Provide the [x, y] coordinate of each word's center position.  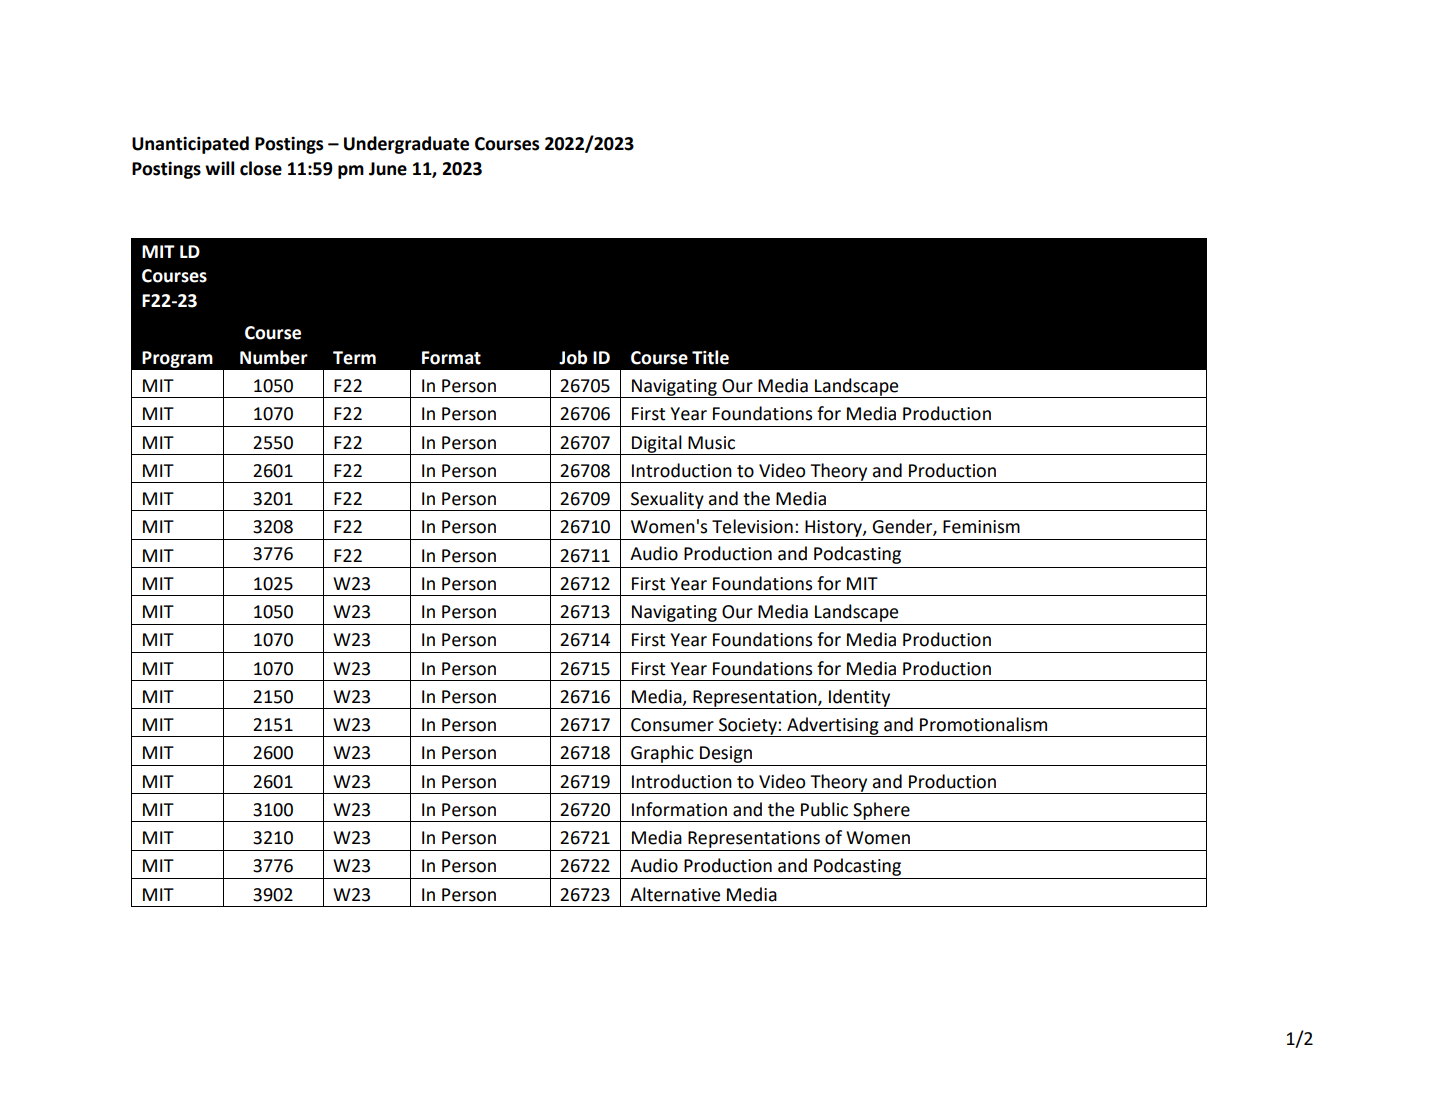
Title [710, 357]
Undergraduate [406, 145]
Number [274, 357]
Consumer [672, 725]
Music [711, 443]
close [261, 168]
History [834, 528]
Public [824, 809]
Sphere [881, 812]
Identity [860, 699]
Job [573, 357]
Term [354, 358]
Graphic [662, 754]
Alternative [675, 894]
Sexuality [667, 501]
